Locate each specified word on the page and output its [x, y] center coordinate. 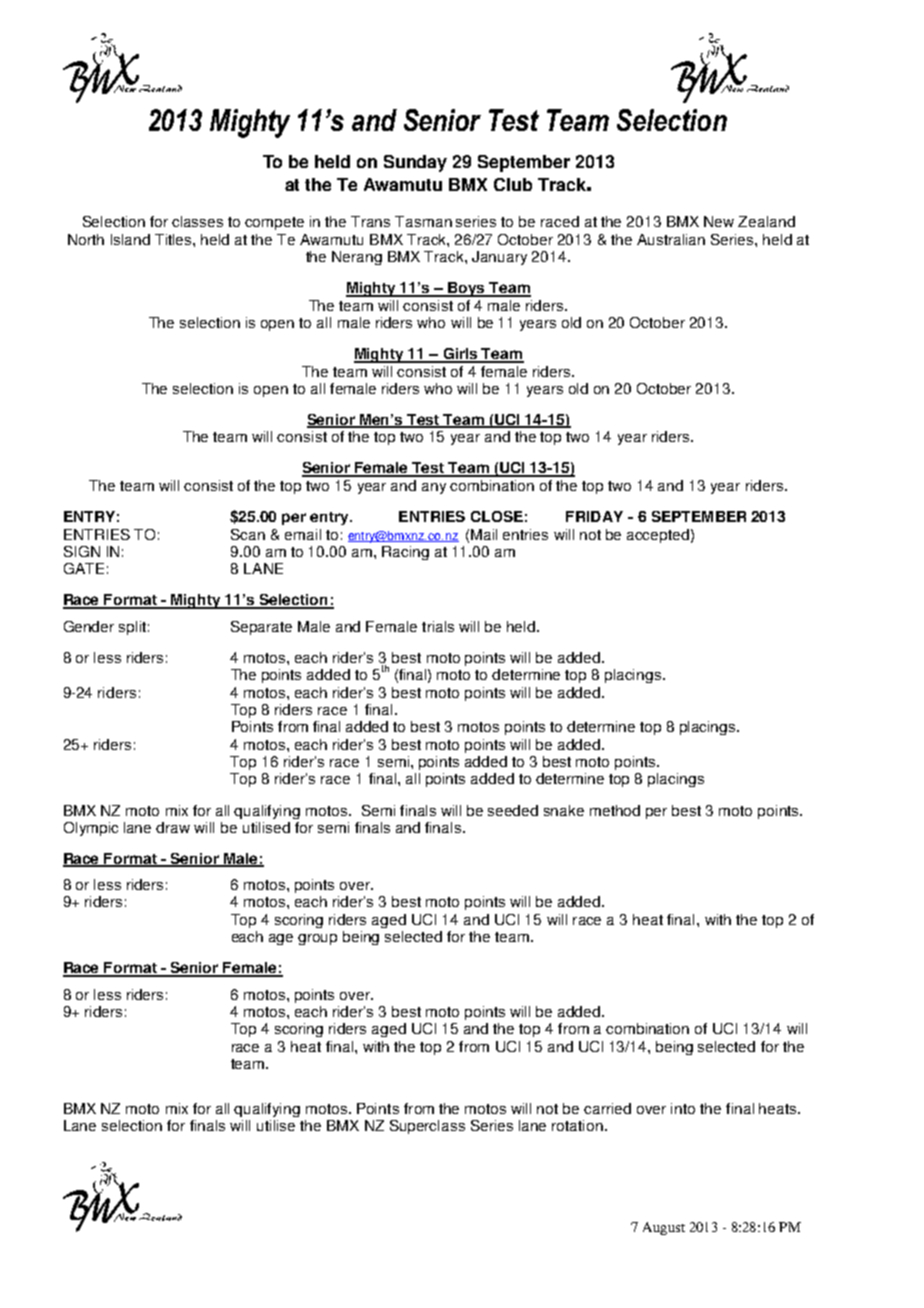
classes [197, 221]
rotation [577, 1125]
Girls [460, 355]
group [317, 939]
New [719, 221]
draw [173, 827]
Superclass [427, 1127]
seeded [513, 810]
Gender [89, 626]
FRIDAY [594, 516]
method [615, 810]
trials [438, 626]
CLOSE [497, 516]
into [683, 1108]
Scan [248, 534]
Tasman [423, 221]
